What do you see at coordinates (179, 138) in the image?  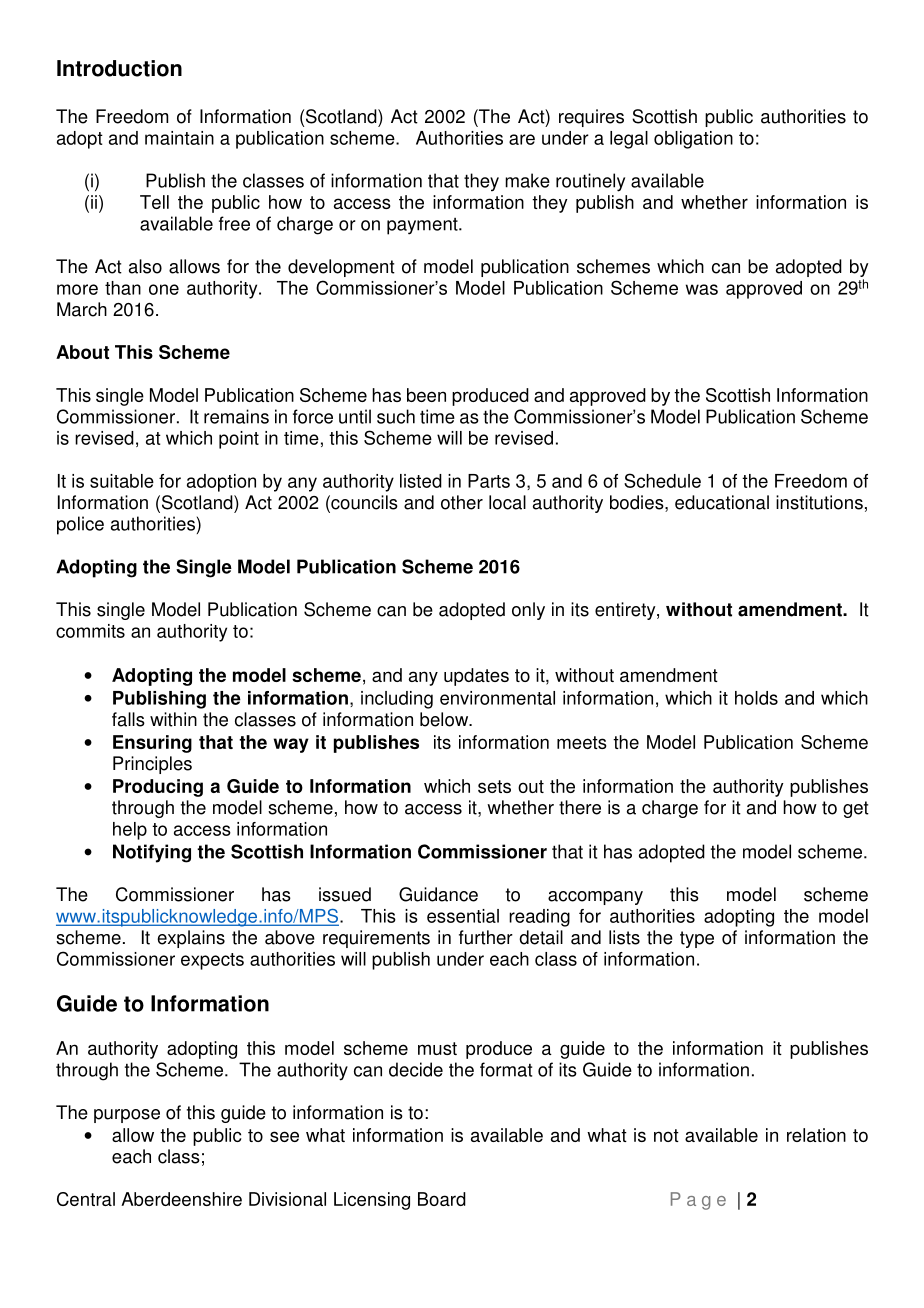 I see `maintain` at bounding box center [179, 138].
